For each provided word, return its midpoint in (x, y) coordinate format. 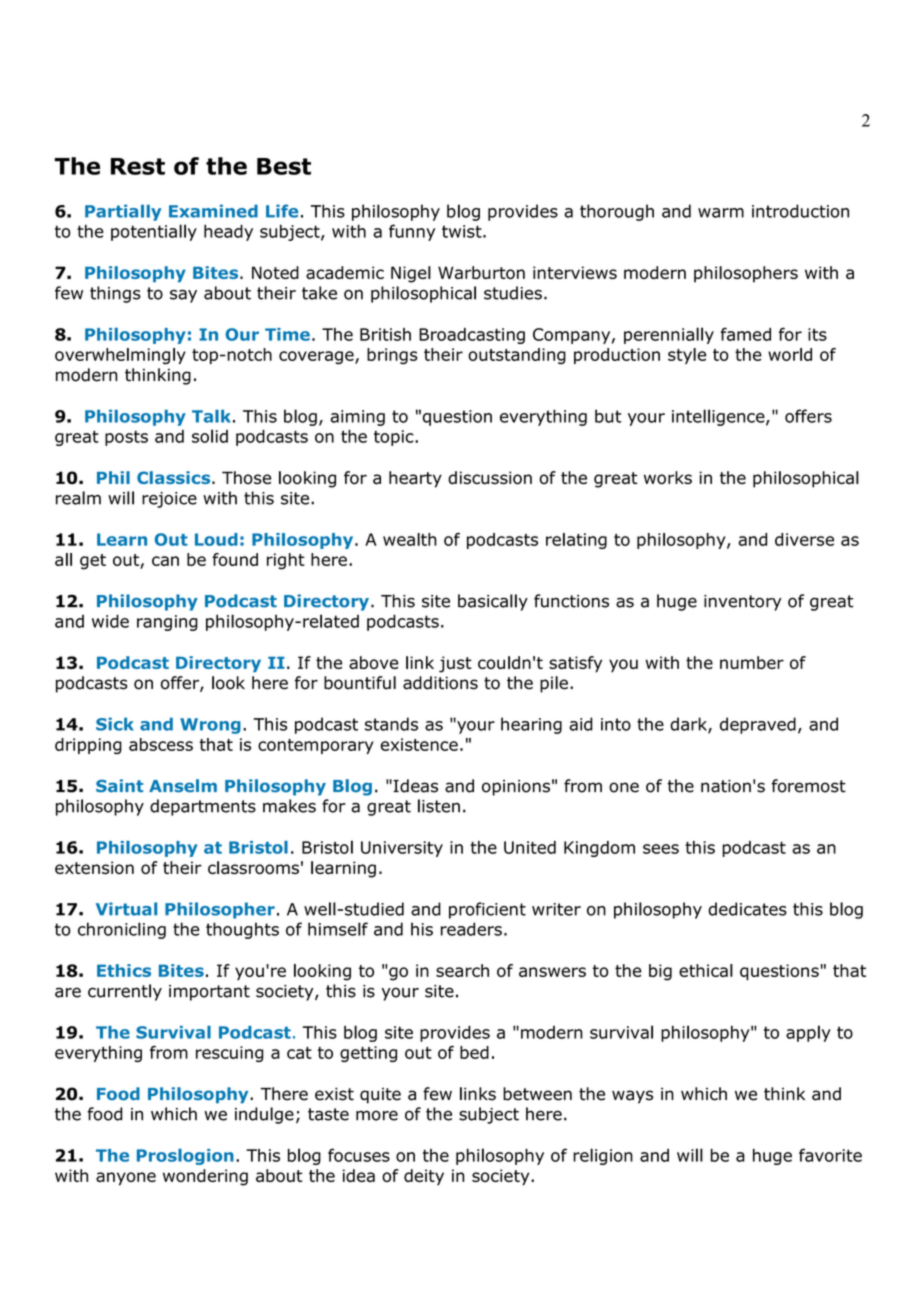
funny (412, 232)
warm (721, 213)
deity (424, 1177)
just (455, 664)
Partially (123, 212)
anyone (126, 1179)
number (752, 662)
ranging (167, 623)
